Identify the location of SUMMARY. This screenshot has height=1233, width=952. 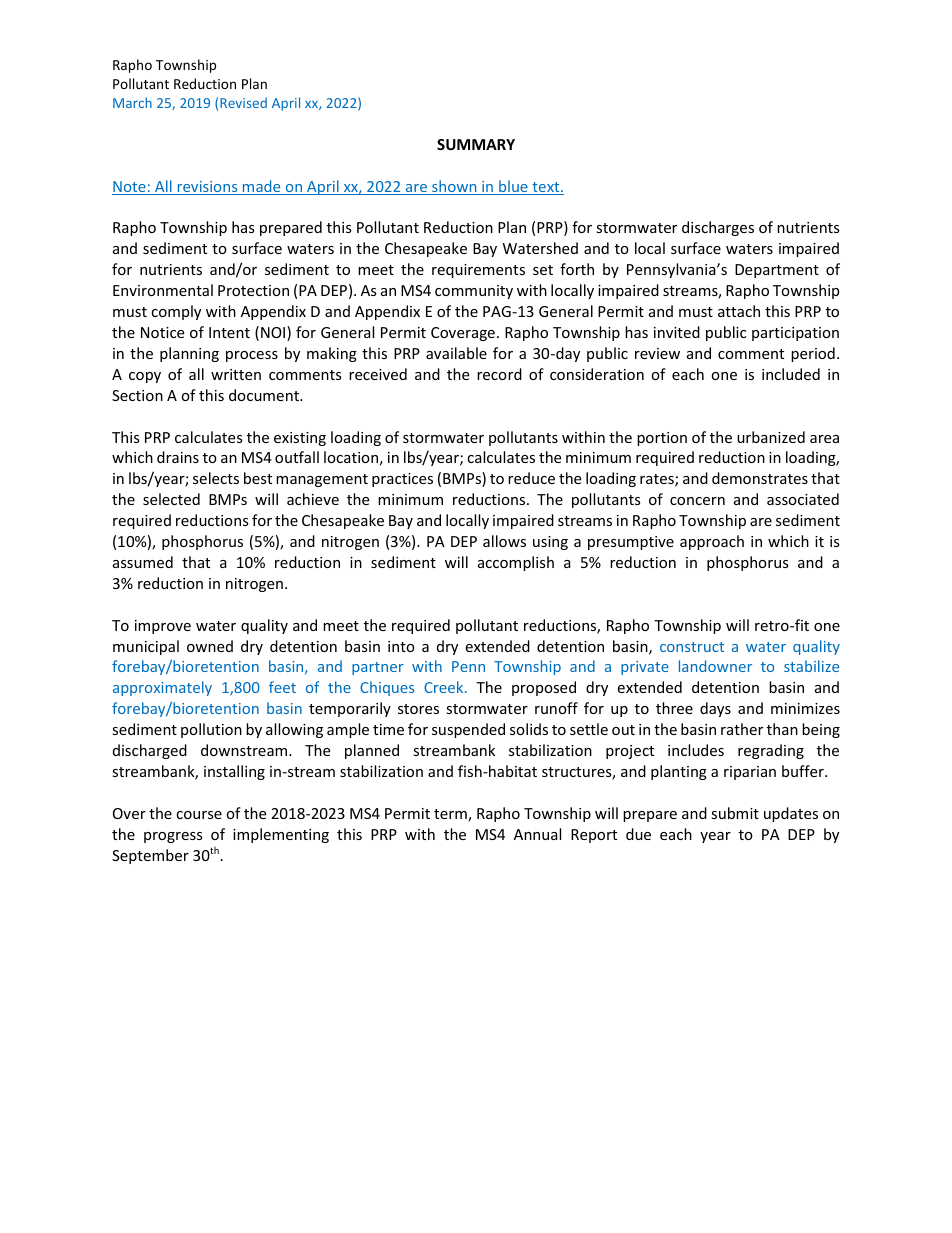
(476, 144).
